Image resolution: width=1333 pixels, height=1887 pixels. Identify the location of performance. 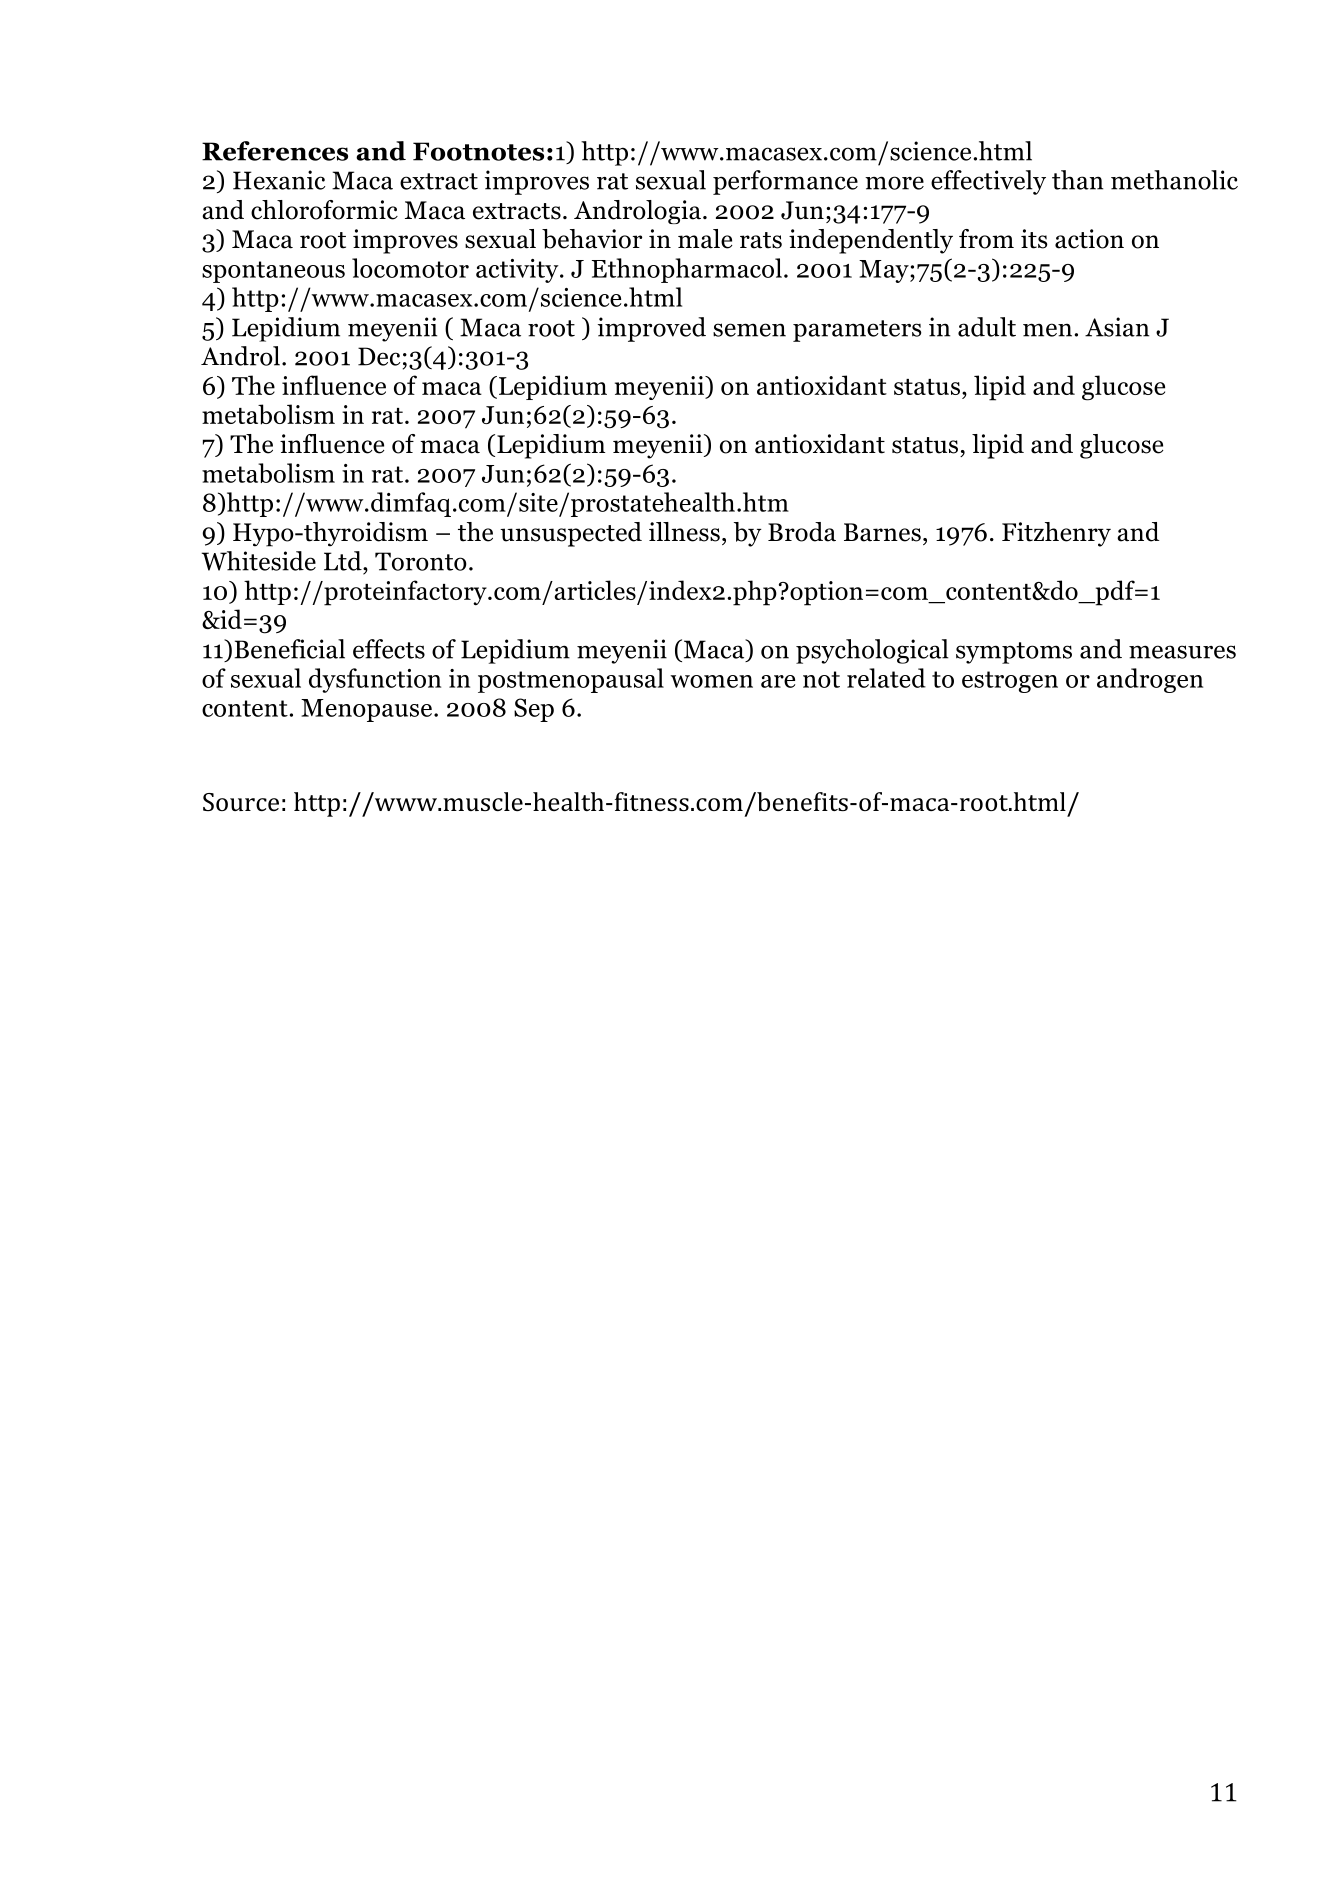
(785, 182).
